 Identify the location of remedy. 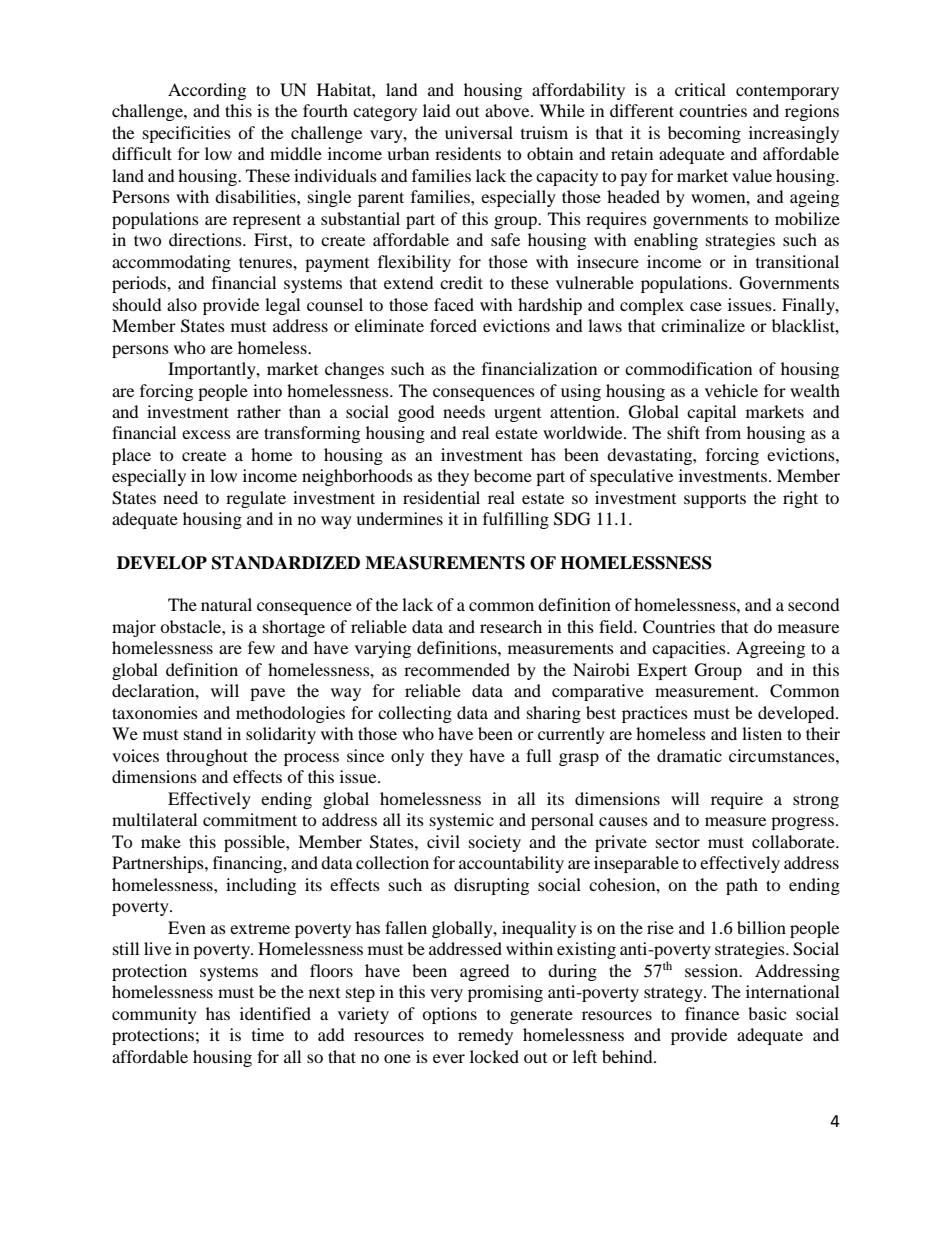
(485, 1036).
